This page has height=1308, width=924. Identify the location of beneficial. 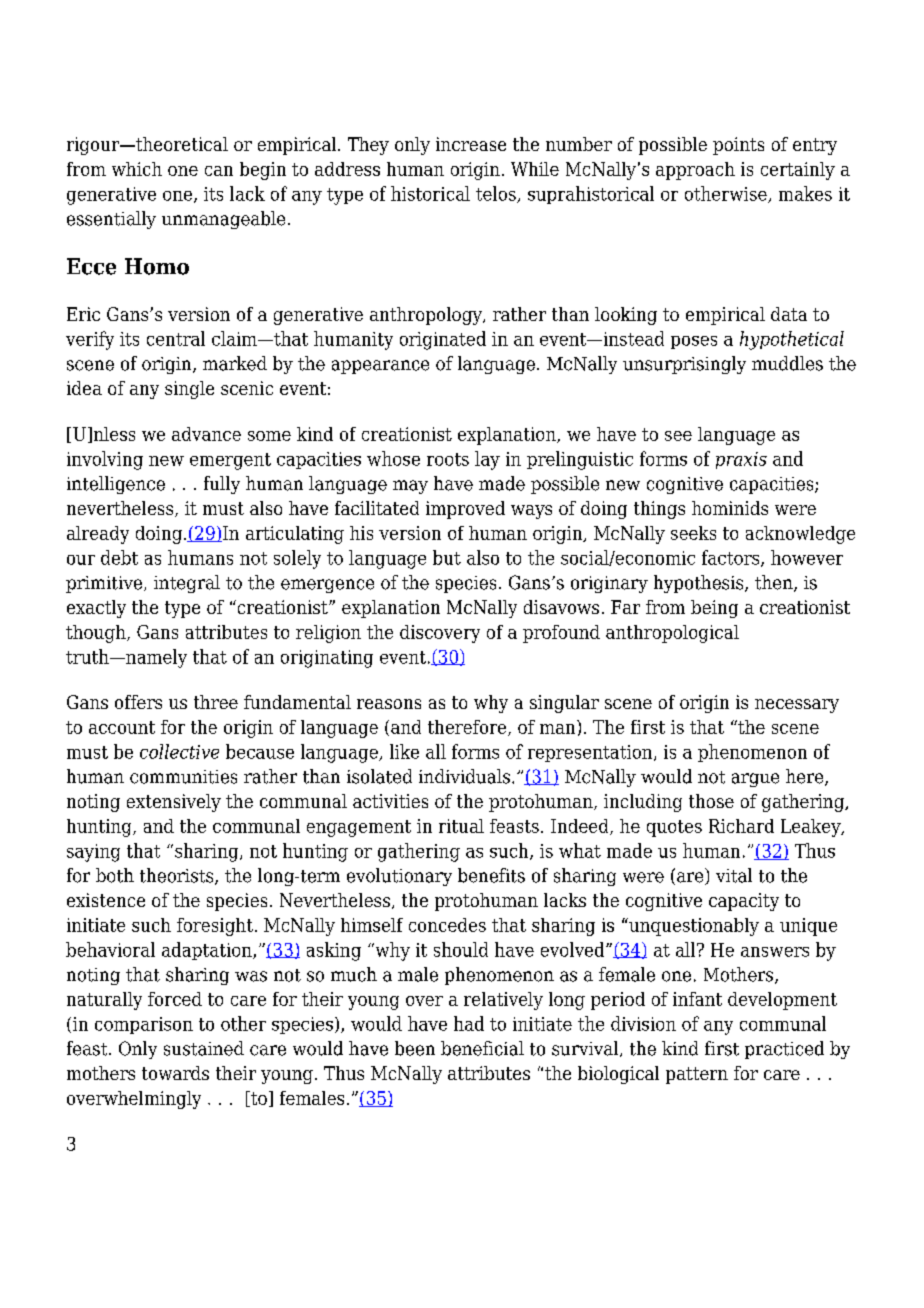
(482, 1048).
